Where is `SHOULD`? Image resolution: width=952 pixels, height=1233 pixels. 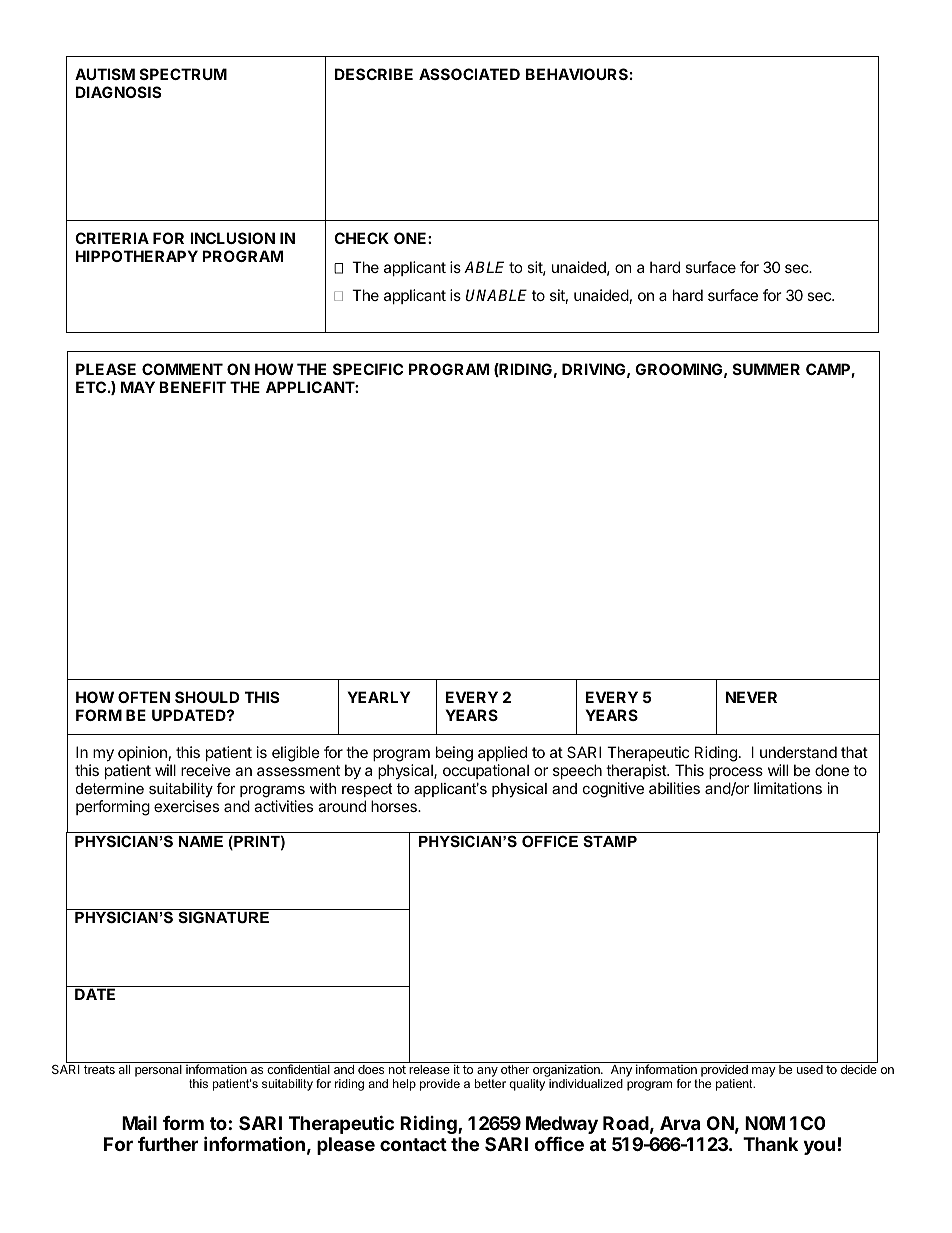
SHOULD is located at coordinates (207, 697).
